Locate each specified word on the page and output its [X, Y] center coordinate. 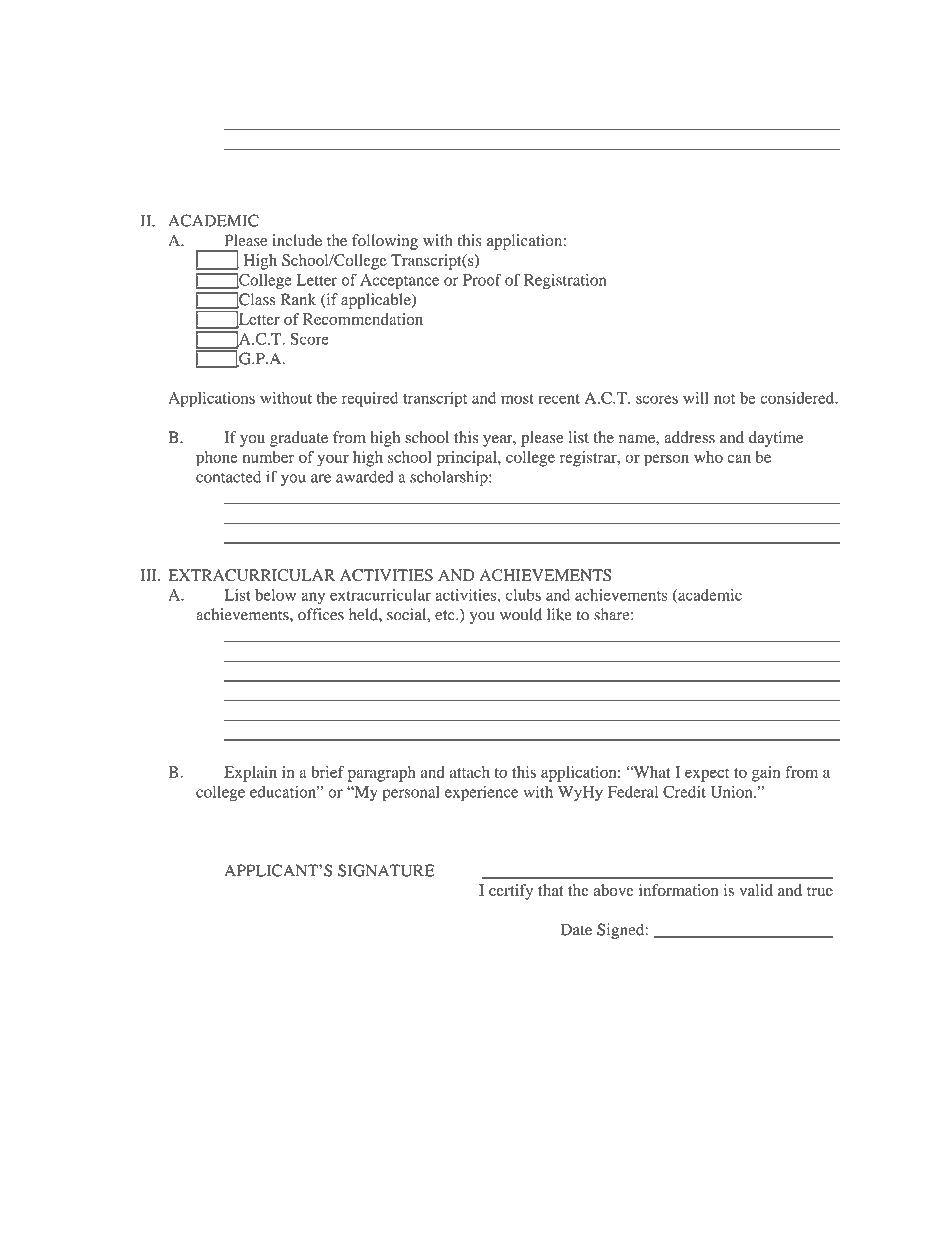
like [559, 614]
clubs [523, 595]
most [517, 399]
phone [217, 459]
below [275, 595]
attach [470, 772]
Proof [482, 279]
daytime [776, 439]
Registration [565, 282]
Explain [250, 774]
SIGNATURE [386, 870]
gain [766, 774]
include [297, 240]
